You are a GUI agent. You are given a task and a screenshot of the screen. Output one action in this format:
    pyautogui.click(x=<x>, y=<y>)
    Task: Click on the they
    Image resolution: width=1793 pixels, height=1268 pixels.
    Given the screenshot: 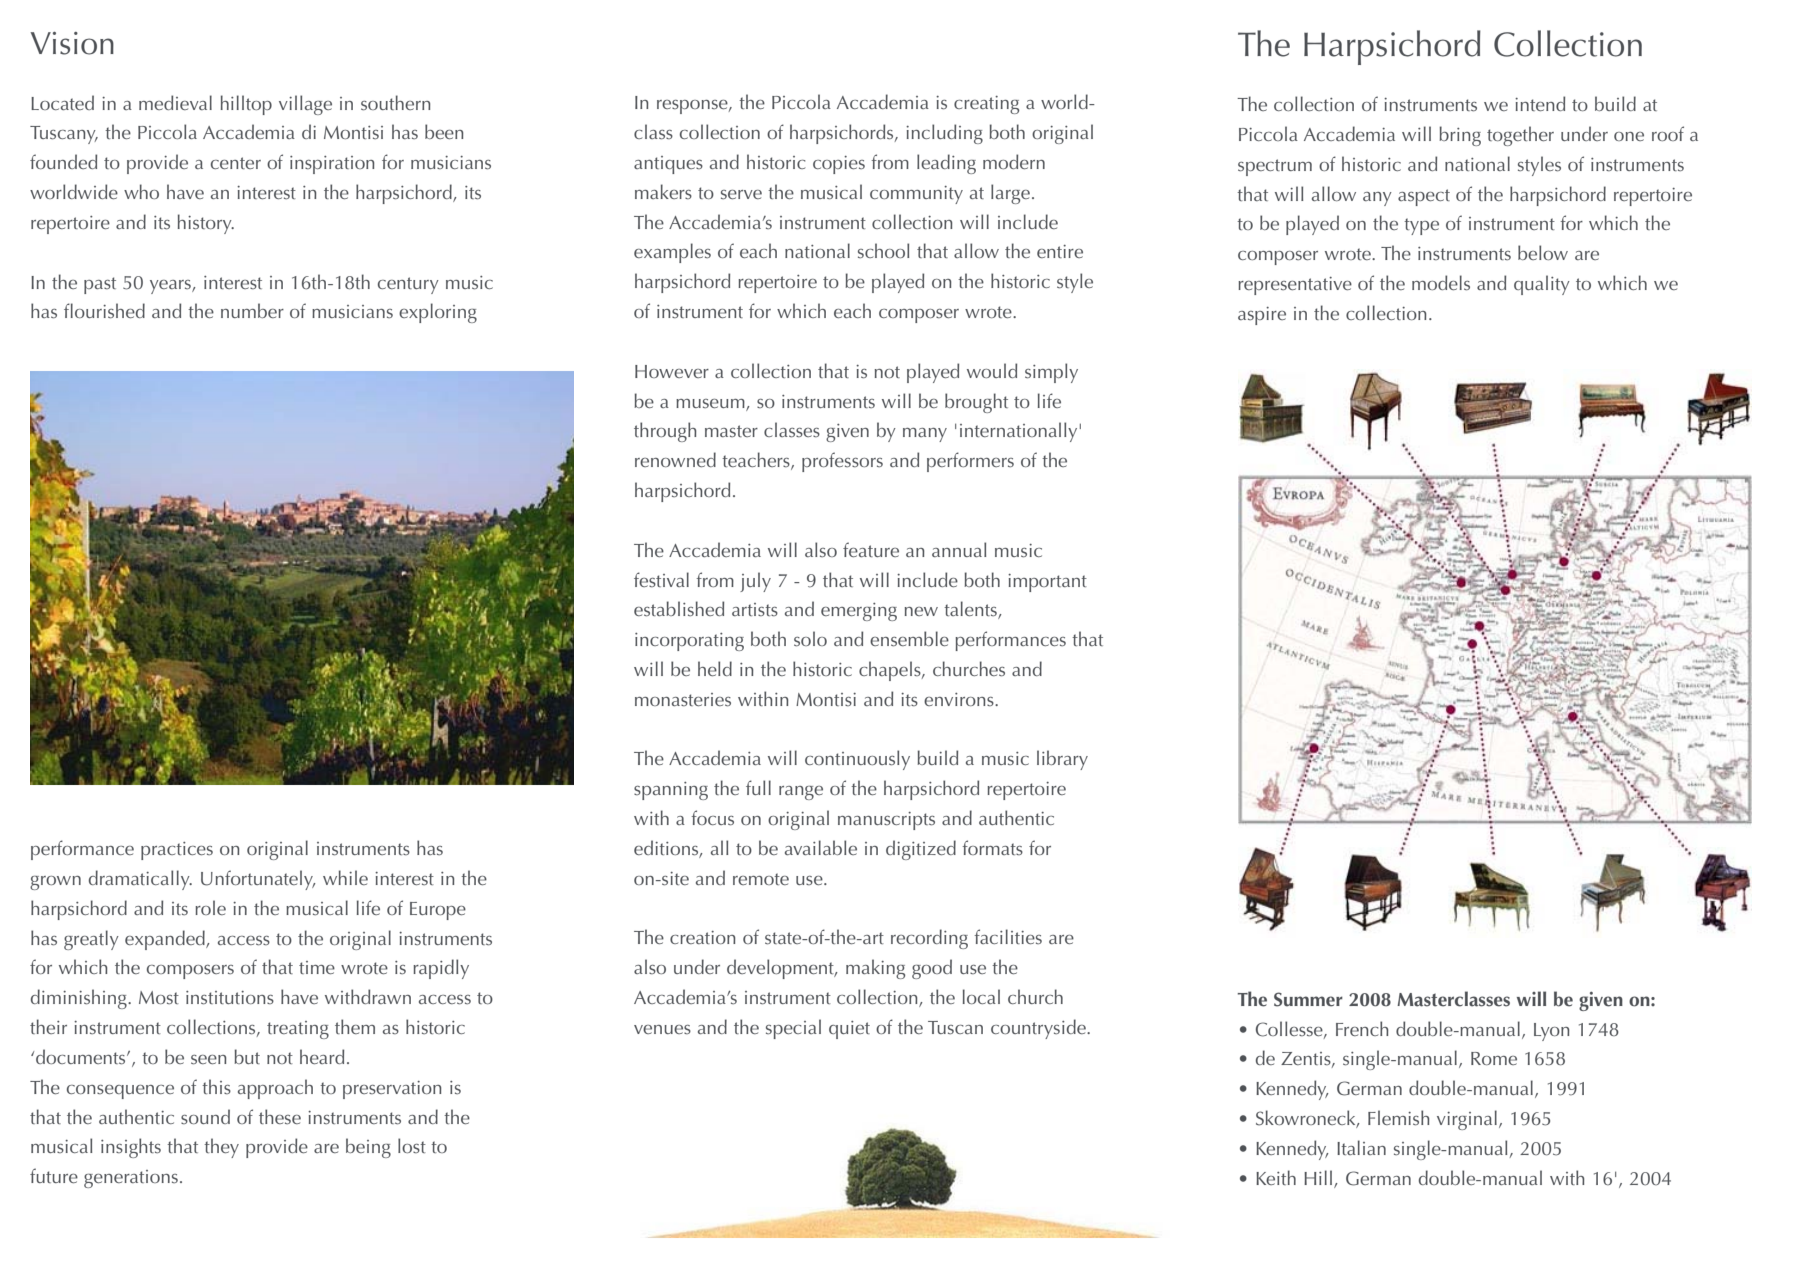 What is the action you would take?
    pyautogui.click(x=221, y=1148)
